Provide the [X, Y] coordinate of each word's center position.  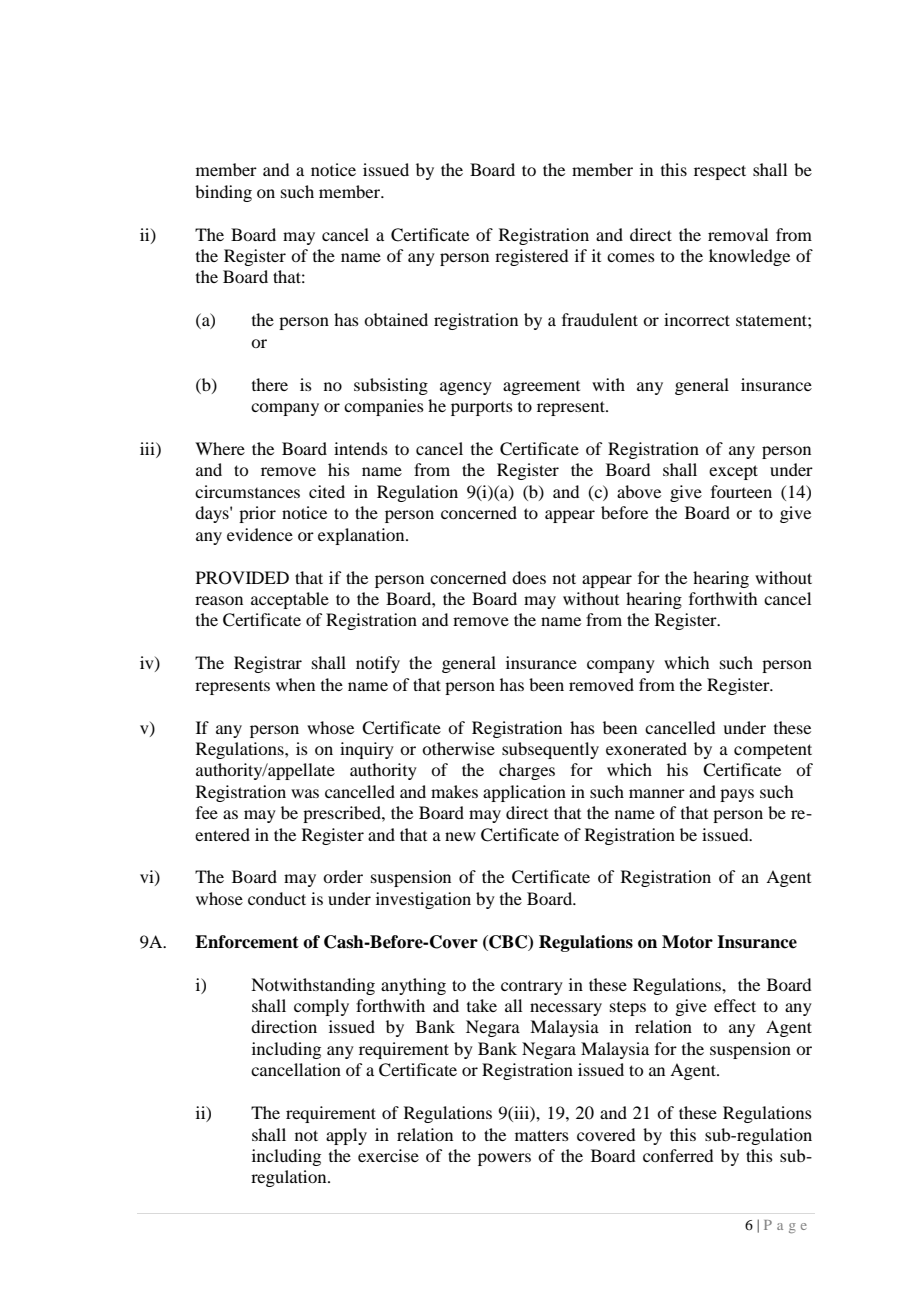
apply [346, 1136]
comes [631, 257]
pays [737, 795]
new [460, 836]
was [305, 793]
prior [257, 514]
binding [223, 193]
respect [720, 172]
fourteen [741, 491]
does [529, 577]
